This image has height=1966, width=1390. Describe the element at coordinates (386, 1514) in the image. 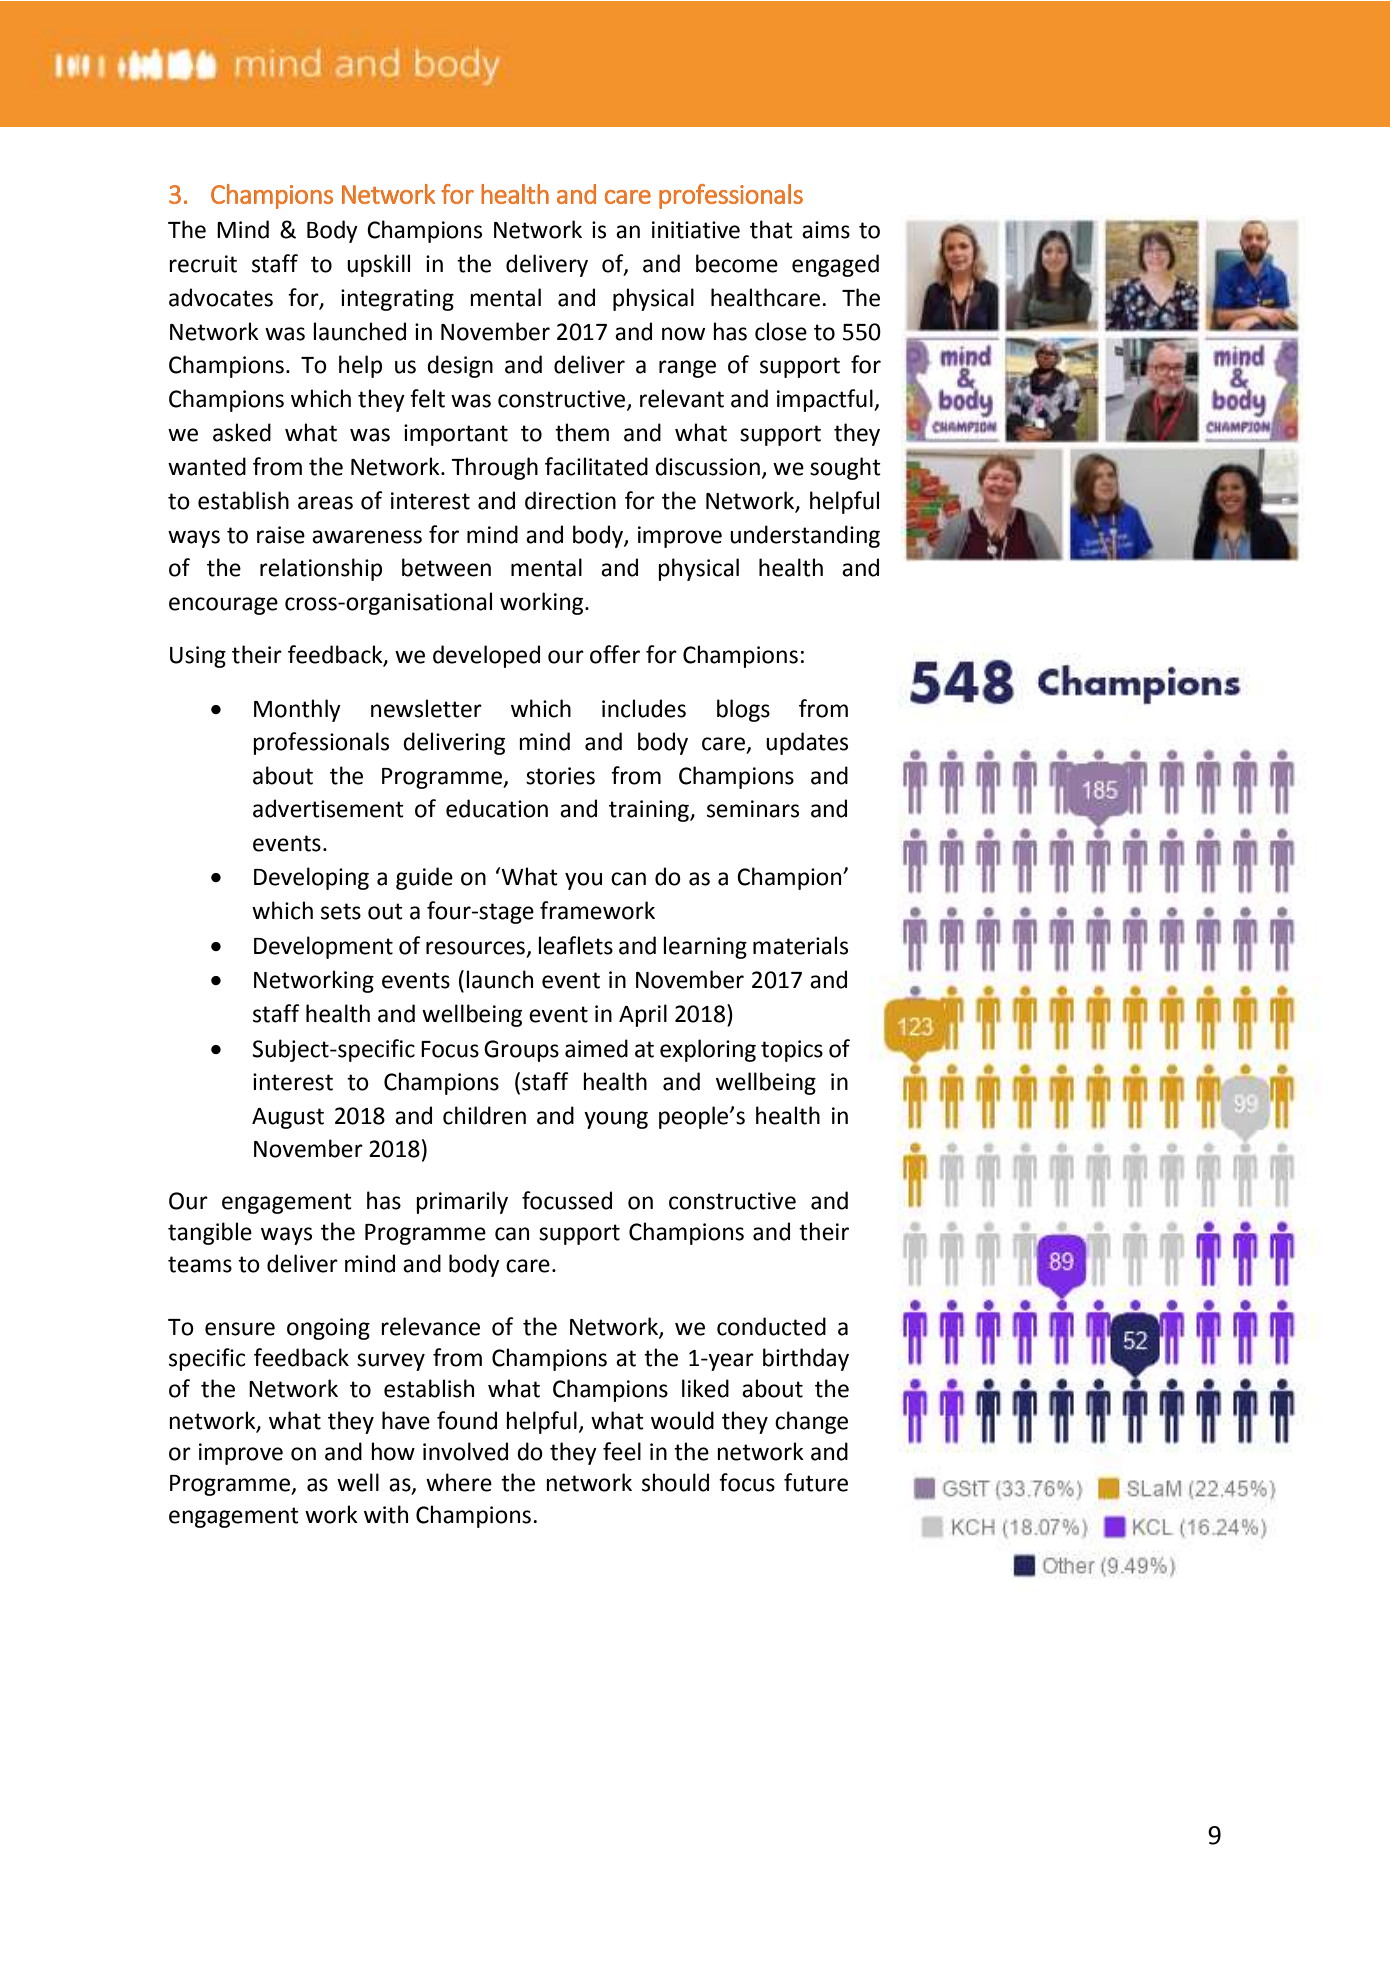

I see `with` at that location.
